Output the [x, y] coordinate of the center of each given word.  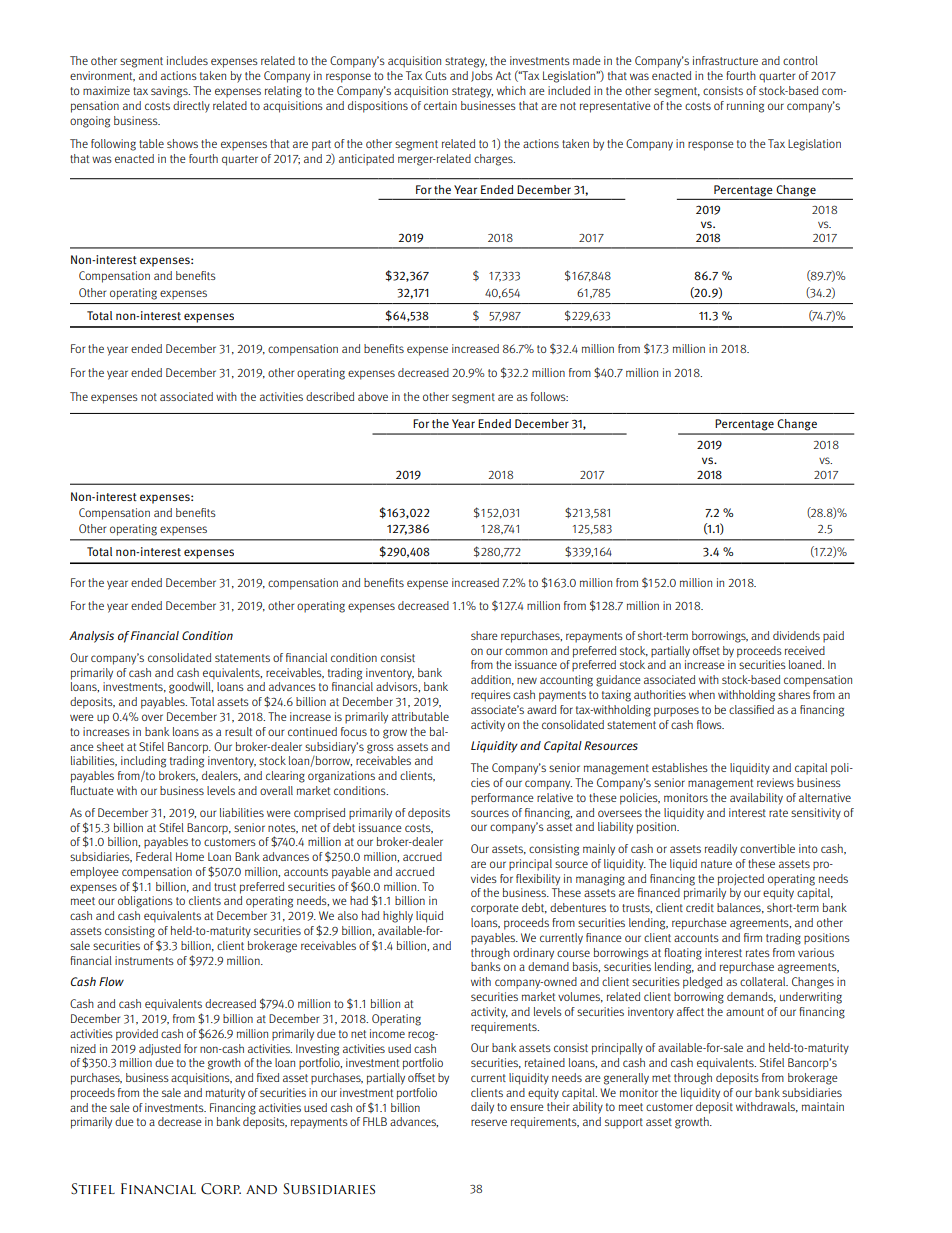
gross [380, 749]
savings [170, 92]
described [330, 396]
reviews [775, 782]
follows [549, 396]
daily [482, 1108]
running [745, 107]
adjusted [160, 1050]
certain [440, 105]
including [143, 762]
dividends [796, 635]
